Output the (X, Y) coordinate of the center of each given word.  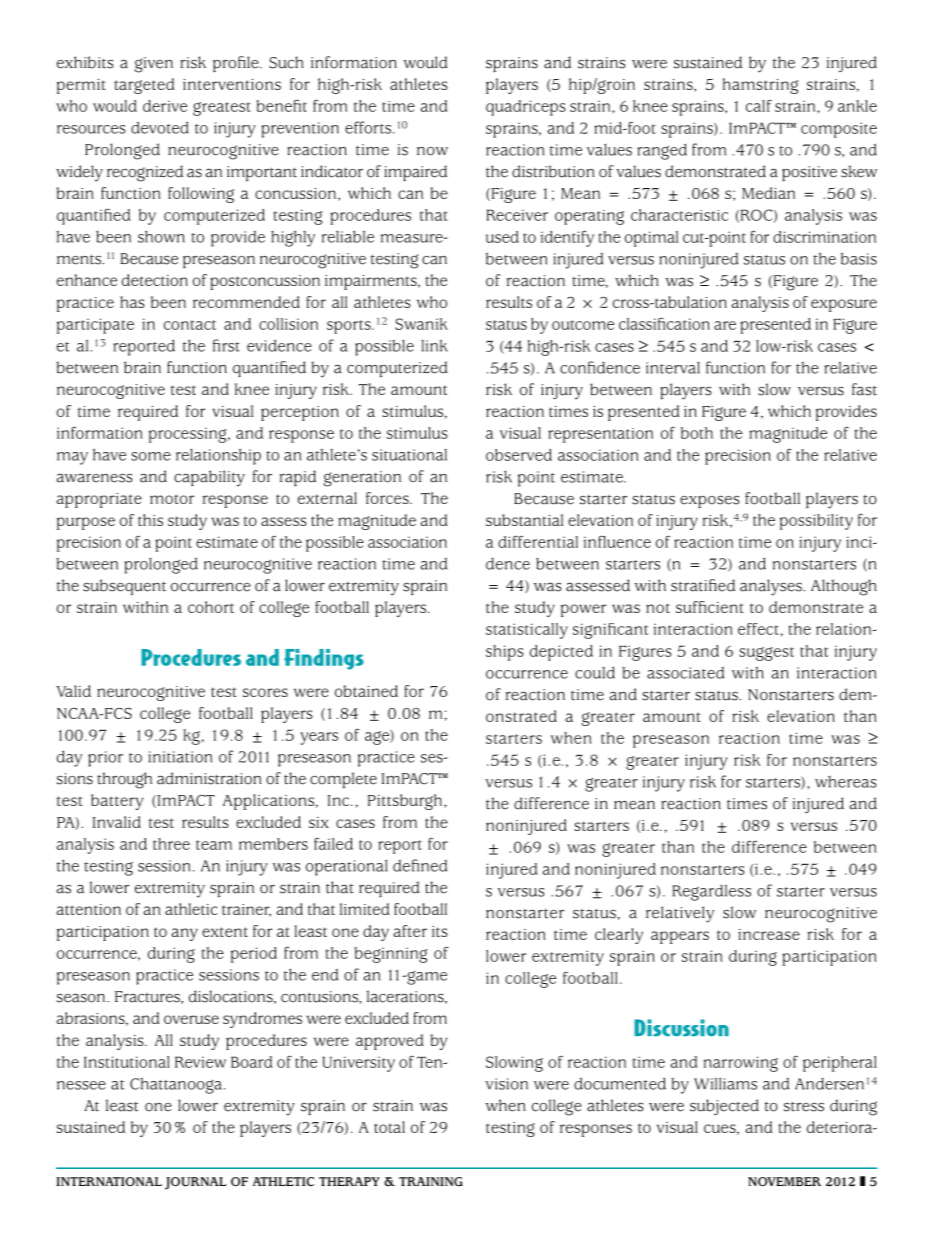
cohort (211, 607)
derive (165, 106)
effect (758, 629)
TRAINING (431, 1182)
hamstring (760, 86)
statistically (527, 631)
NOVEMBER (784, 1182)
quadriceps (526, 108)
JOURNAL (195, 1183)
